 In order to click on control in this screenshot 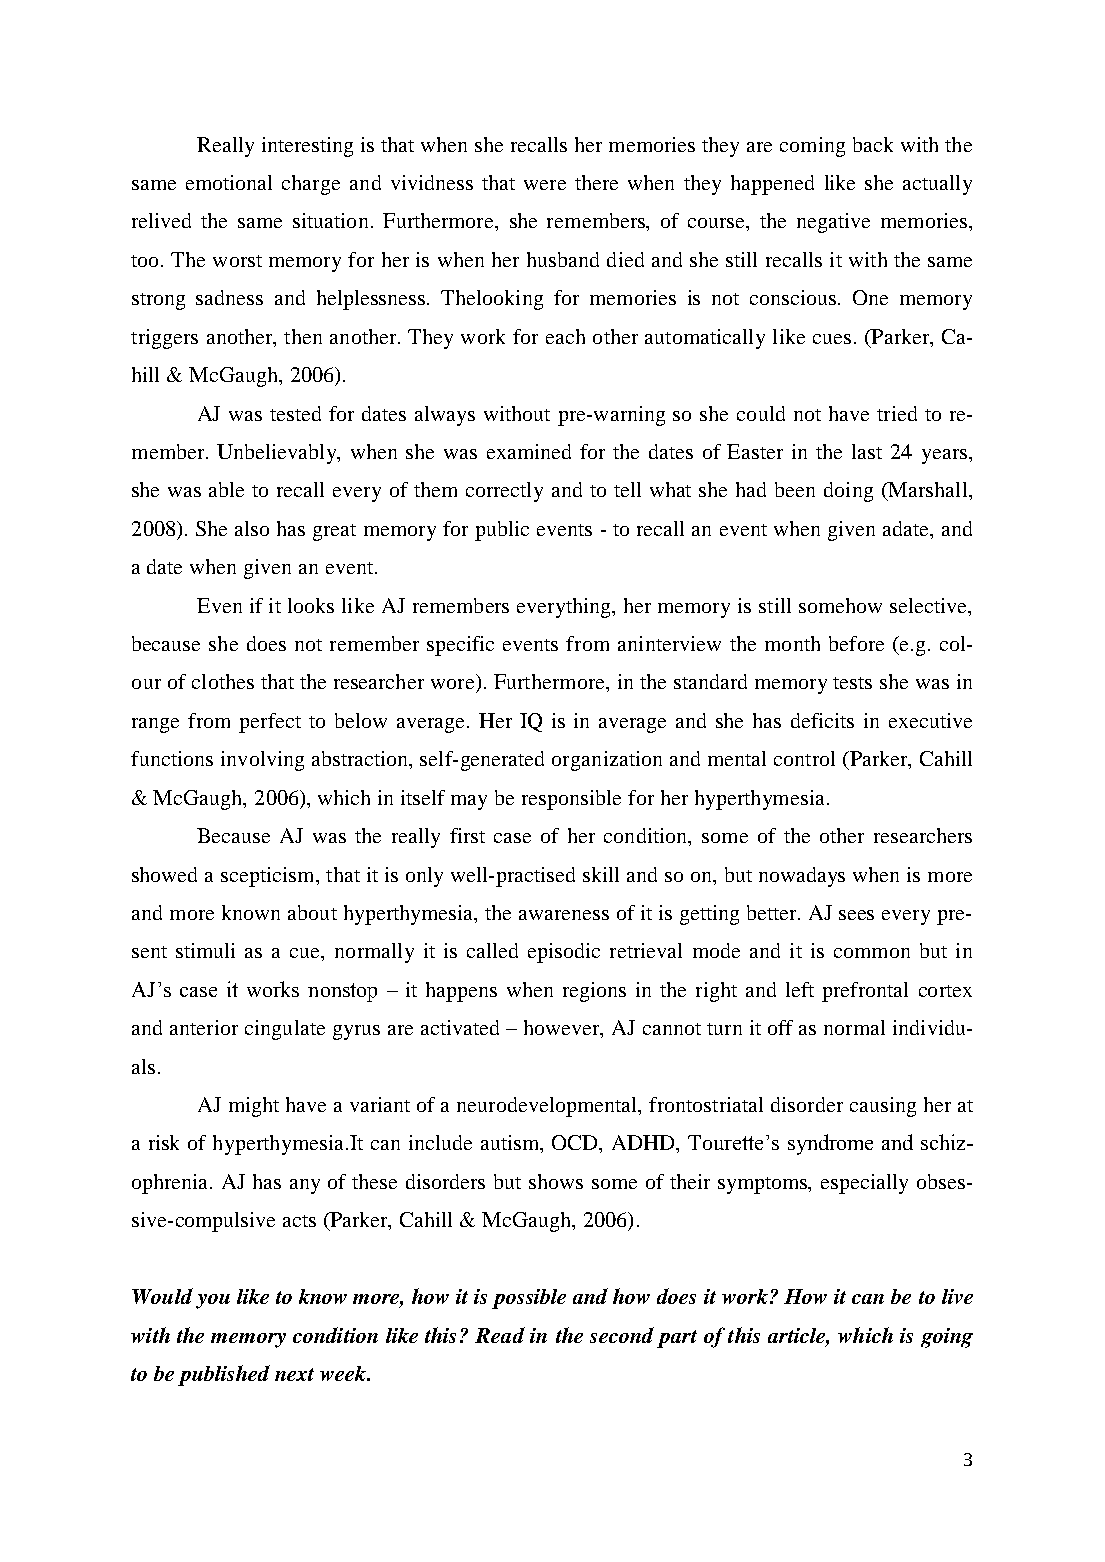, I will do `click(804, 758)`.
